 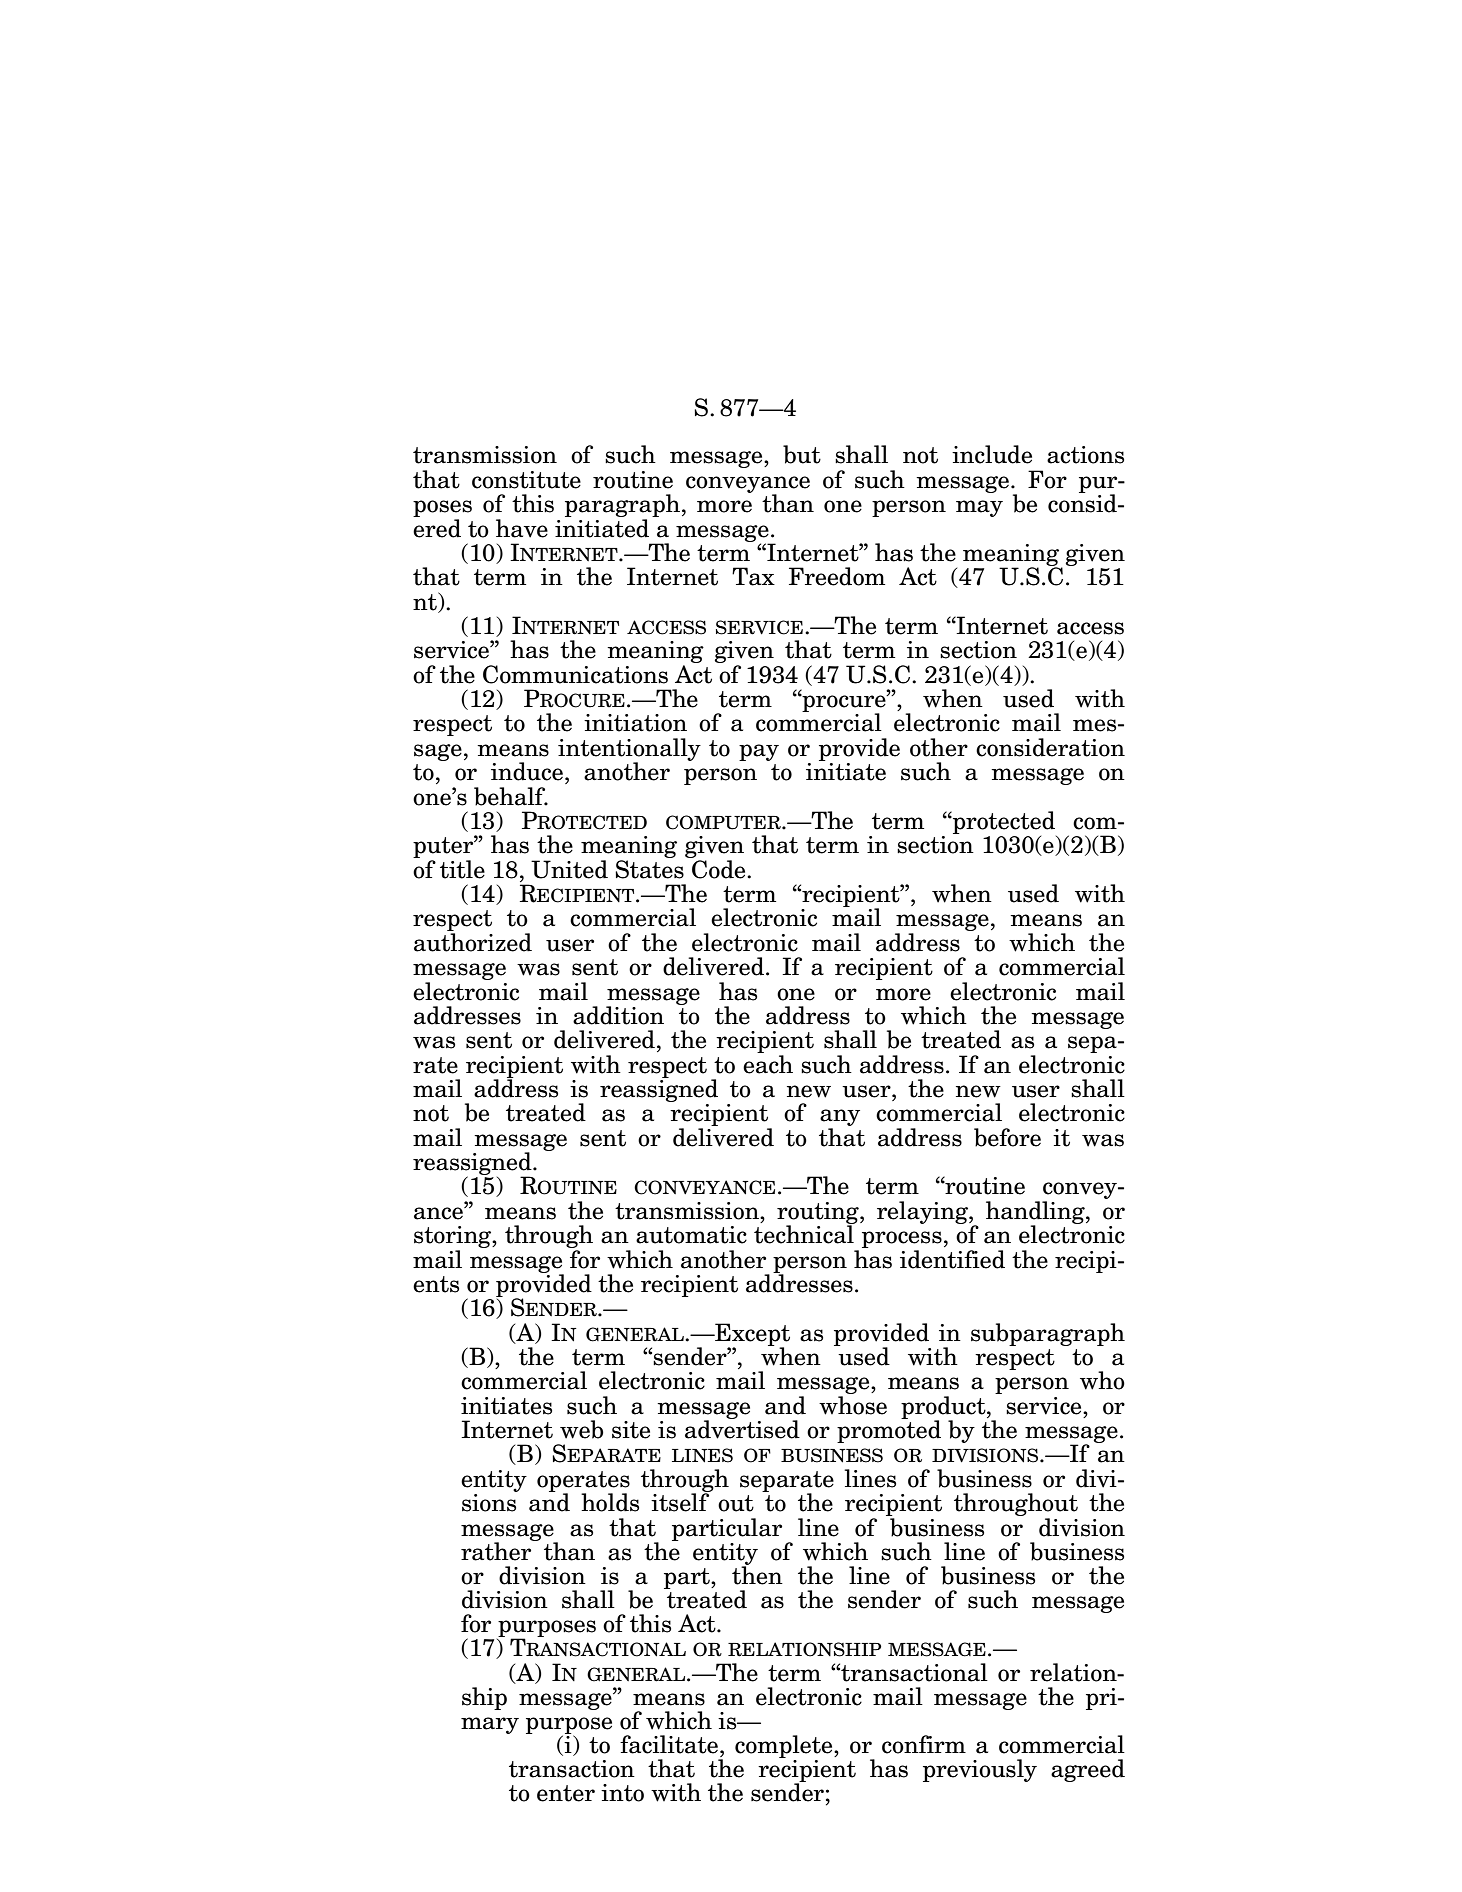 What do you see at coordinates (802, 454) in the image?
I see `but` at bounding box center [802, 454].
